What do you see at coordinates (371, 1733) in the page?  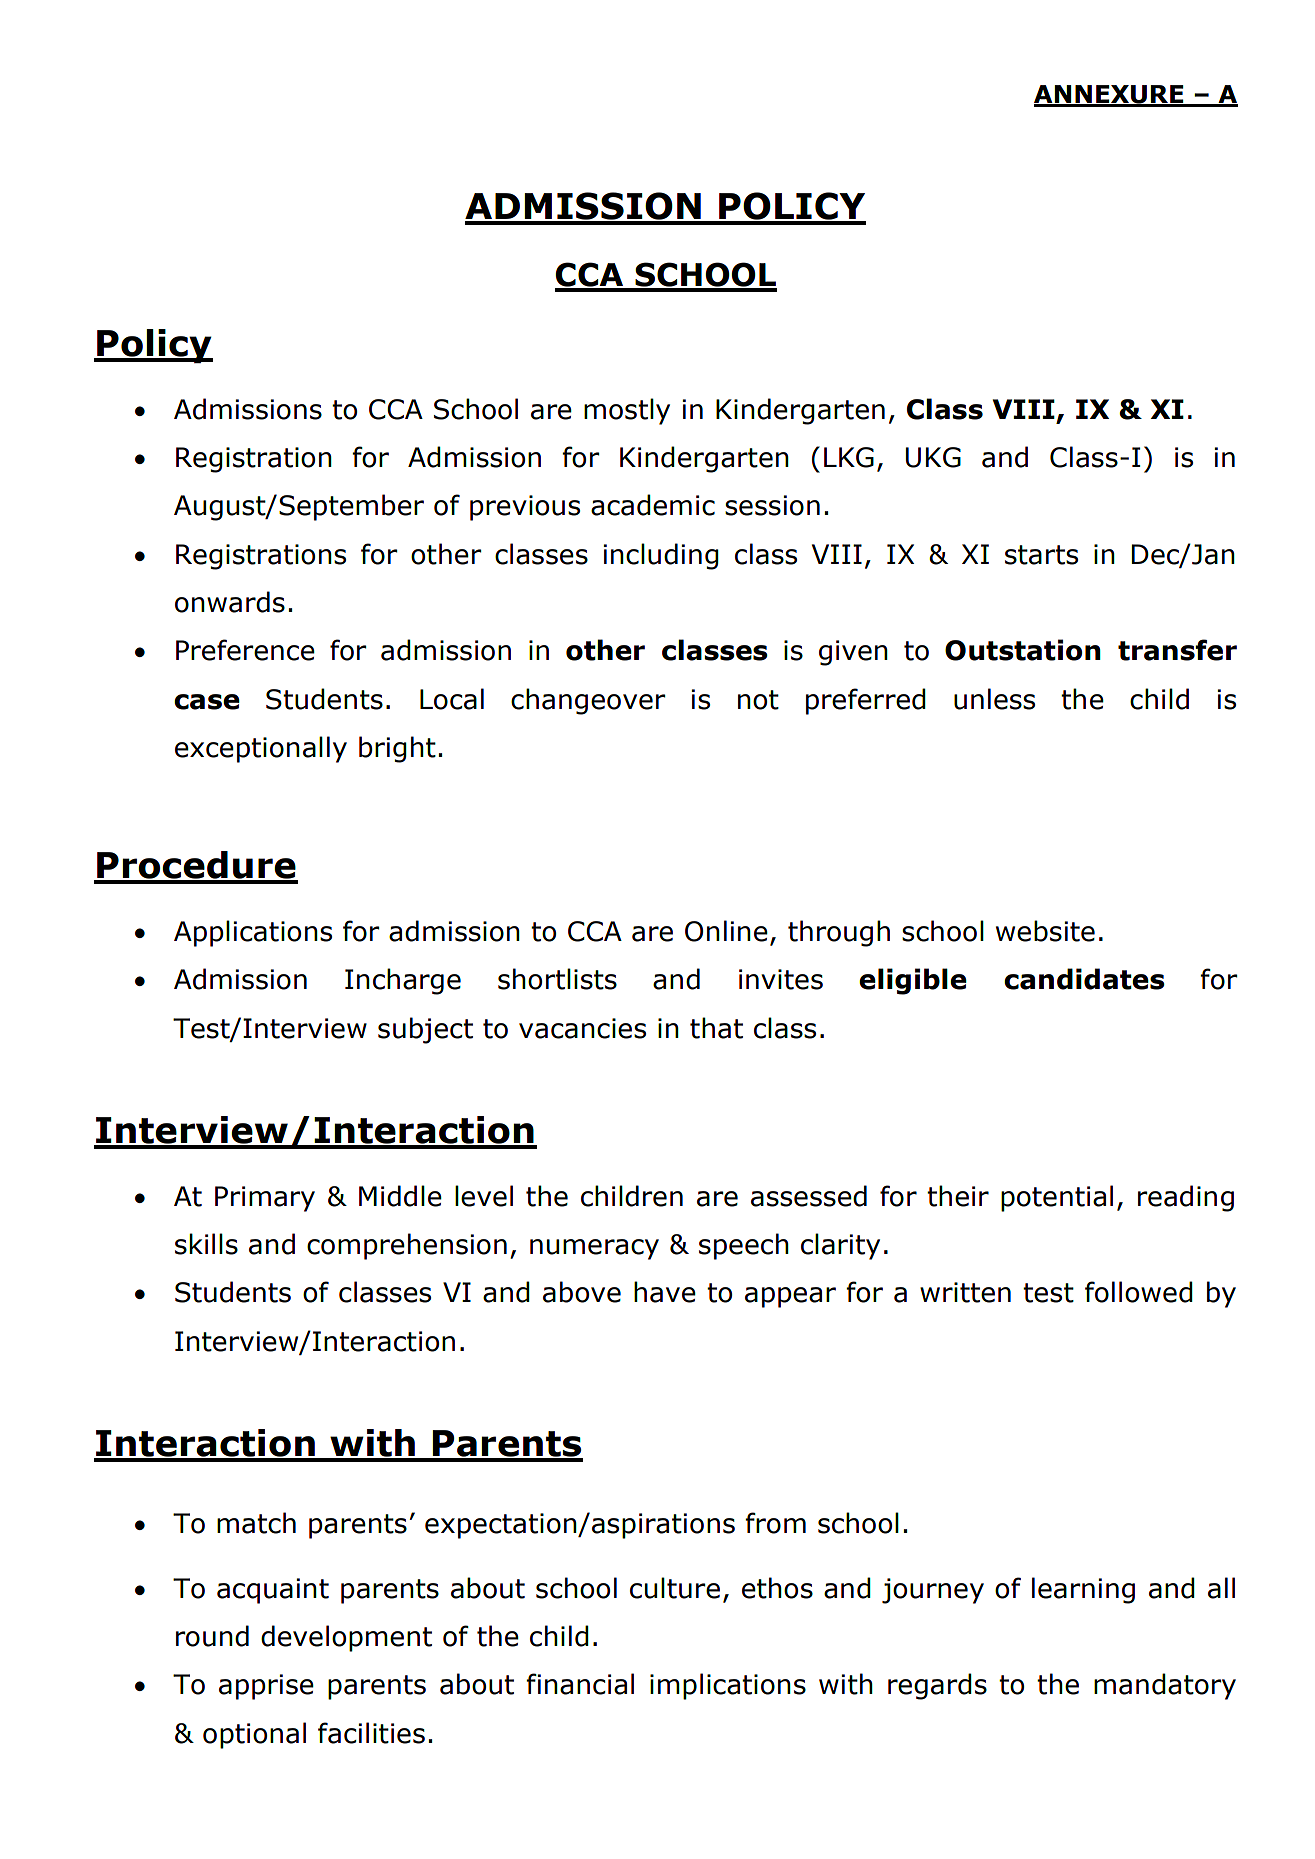 I see `facilities` at bounding box center [371, 1733].
